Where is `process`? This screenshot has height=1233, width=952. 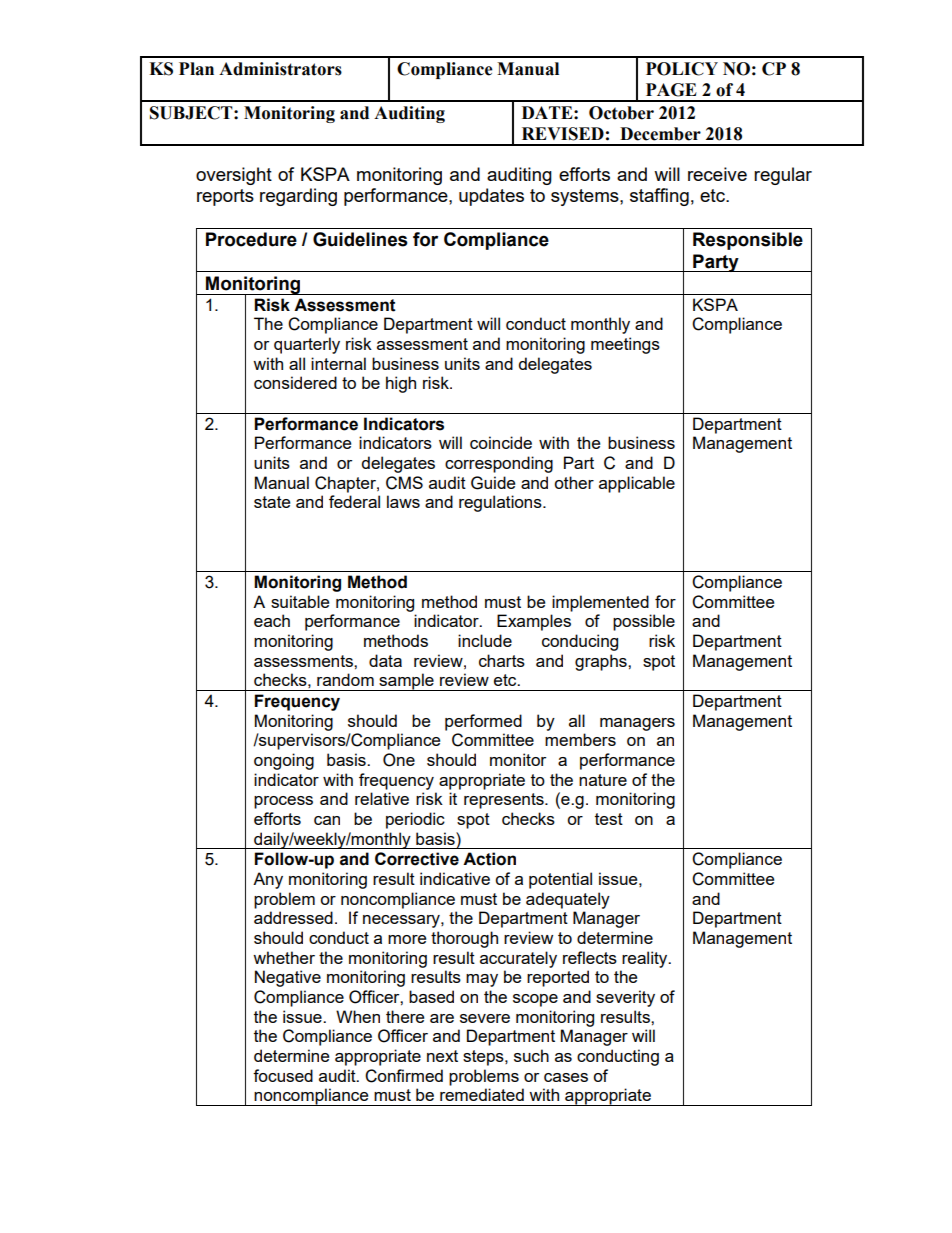 process is located at coordinates (283, 802).
